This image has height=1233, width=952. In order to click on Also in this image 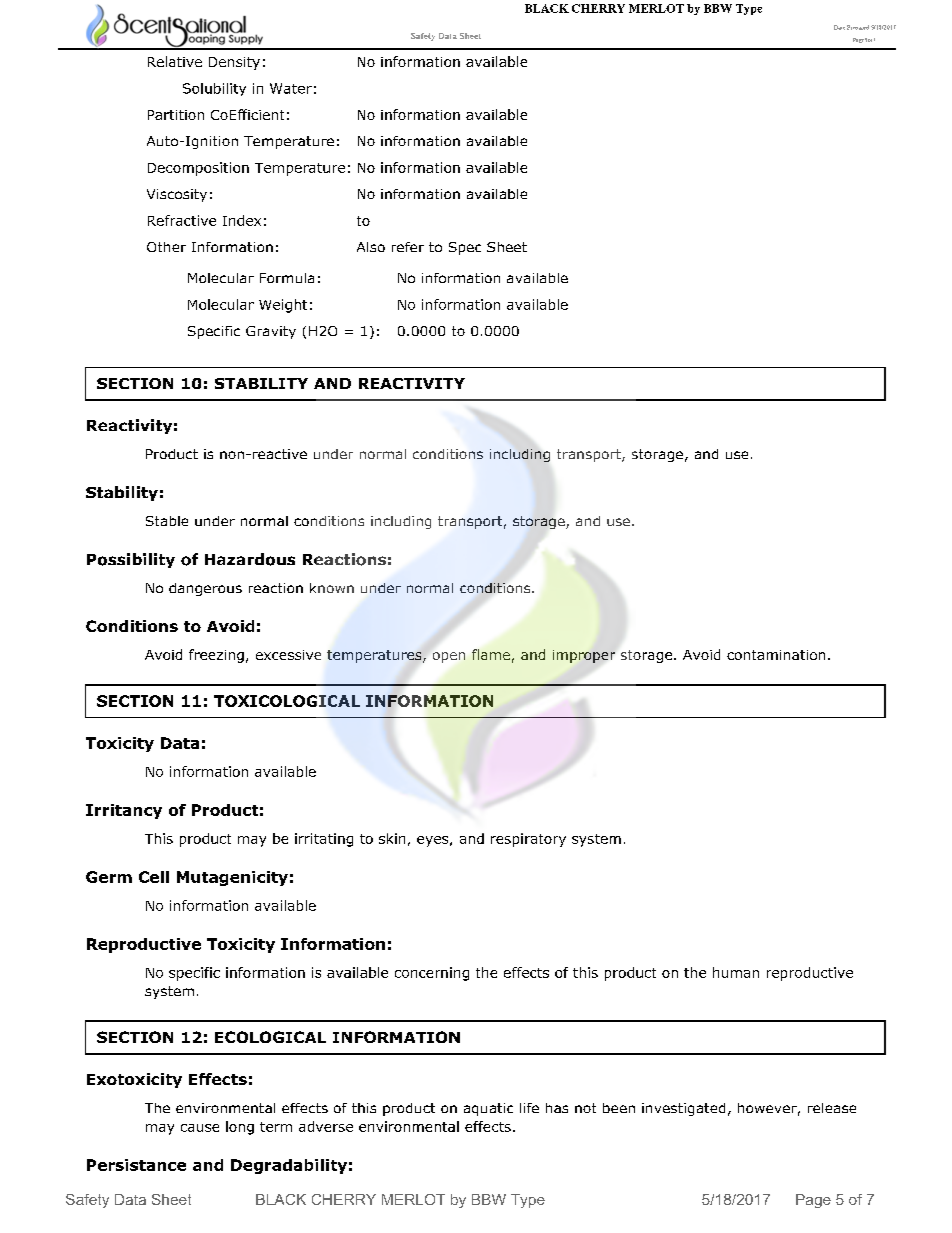, I will do `click(371, 247)`.
